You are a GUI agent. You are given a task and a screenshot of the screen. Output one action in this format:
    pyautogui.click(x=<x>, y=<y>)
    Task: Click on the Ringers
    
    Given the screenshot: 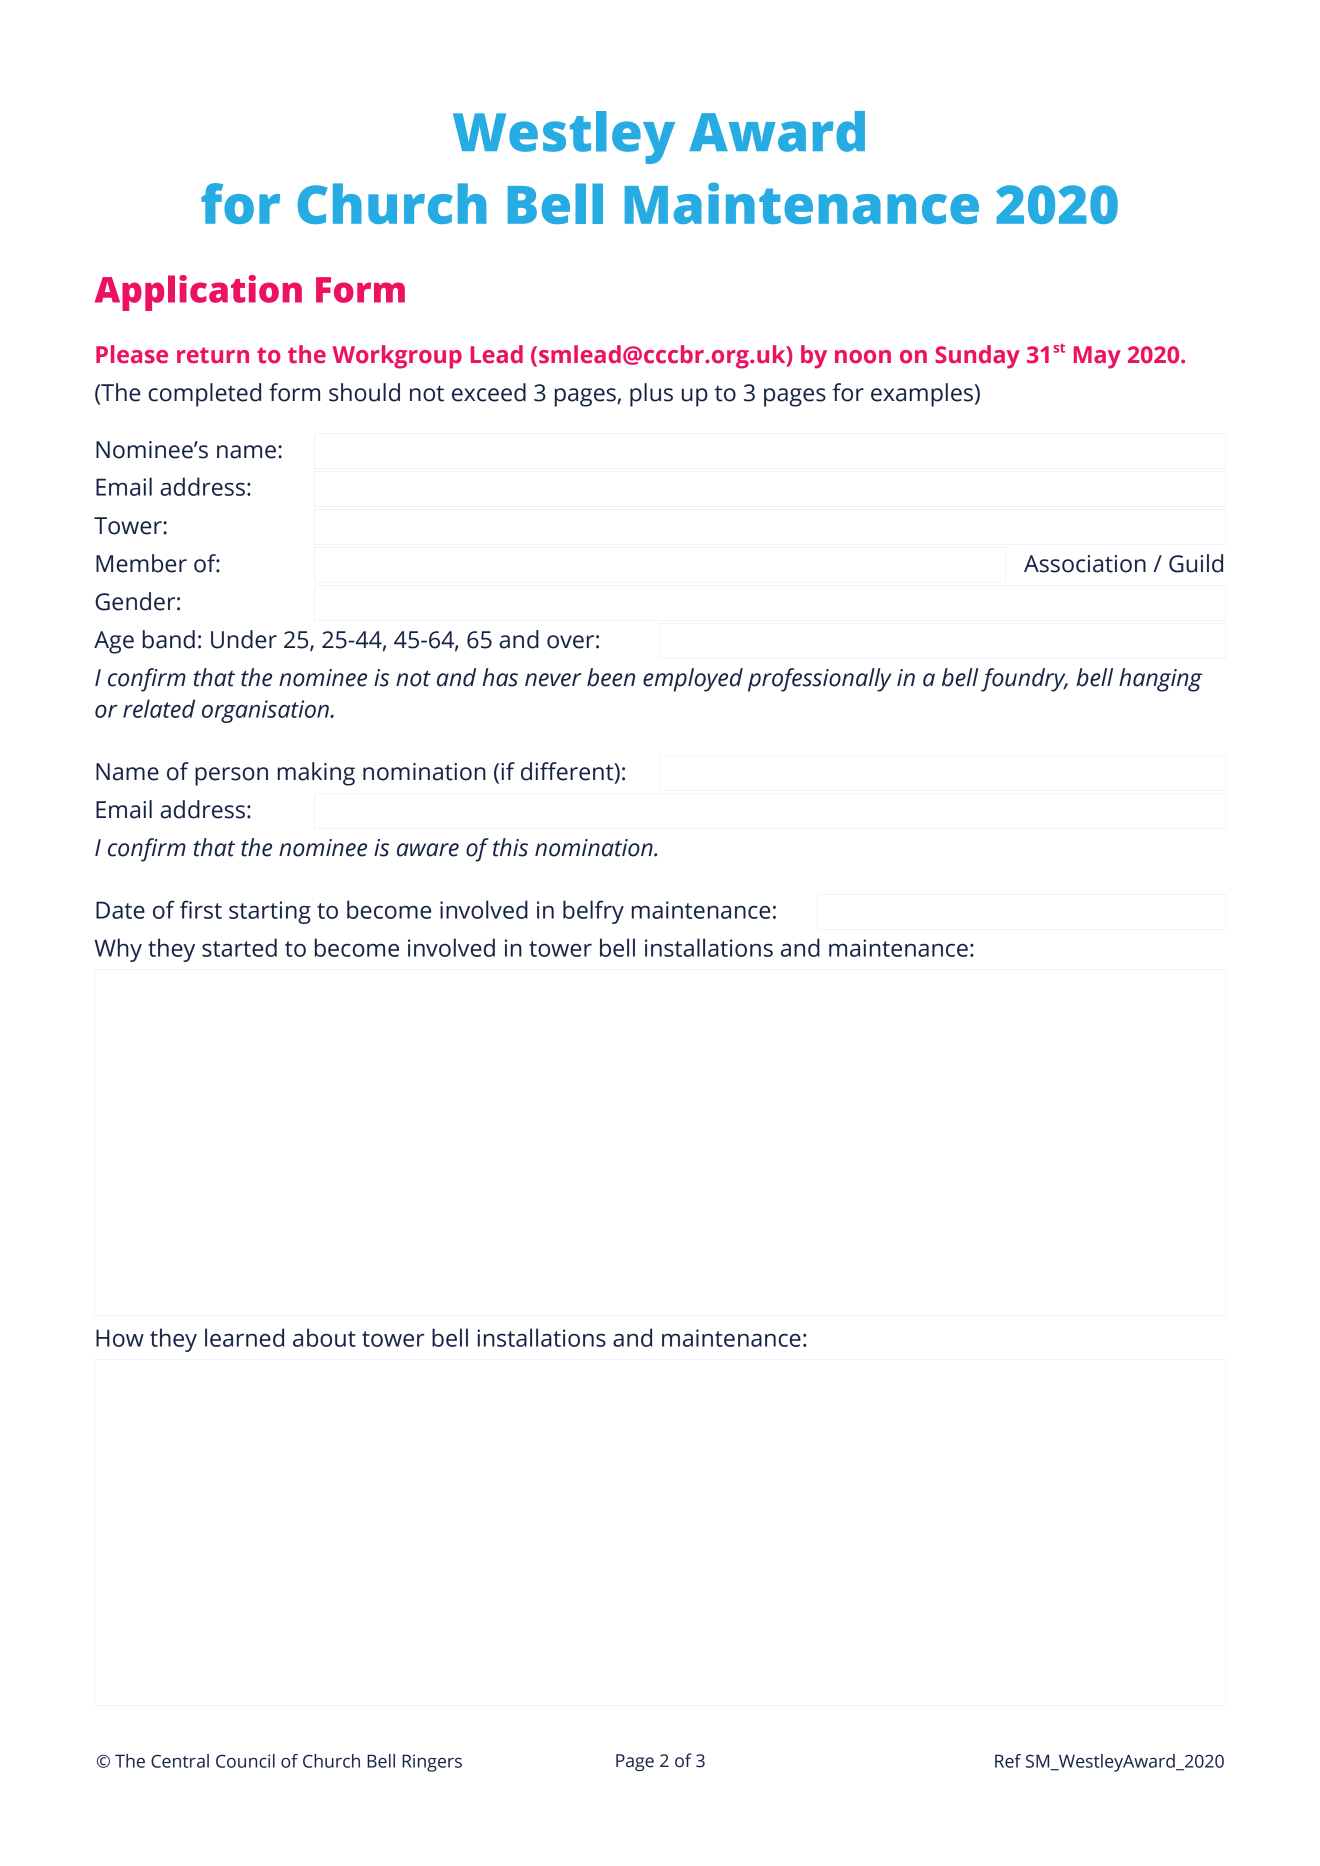 What is the action you would take?
    pyautogui.click(x=432, y=1763)
